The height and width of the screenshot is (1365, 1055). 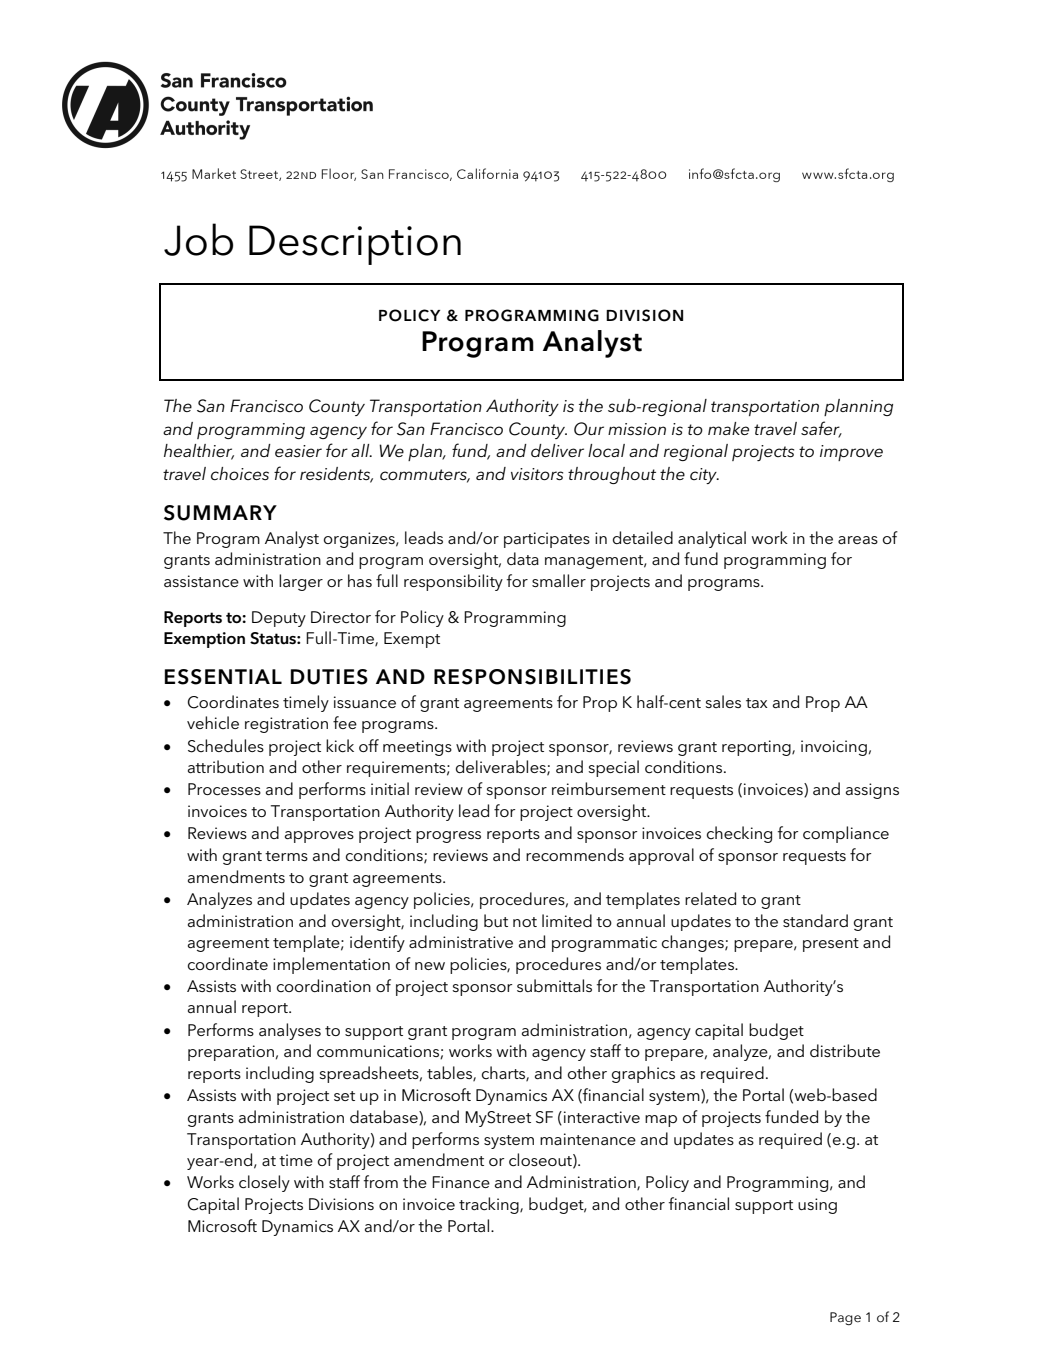 I want to click on areas, so click(x=858, y=540).
